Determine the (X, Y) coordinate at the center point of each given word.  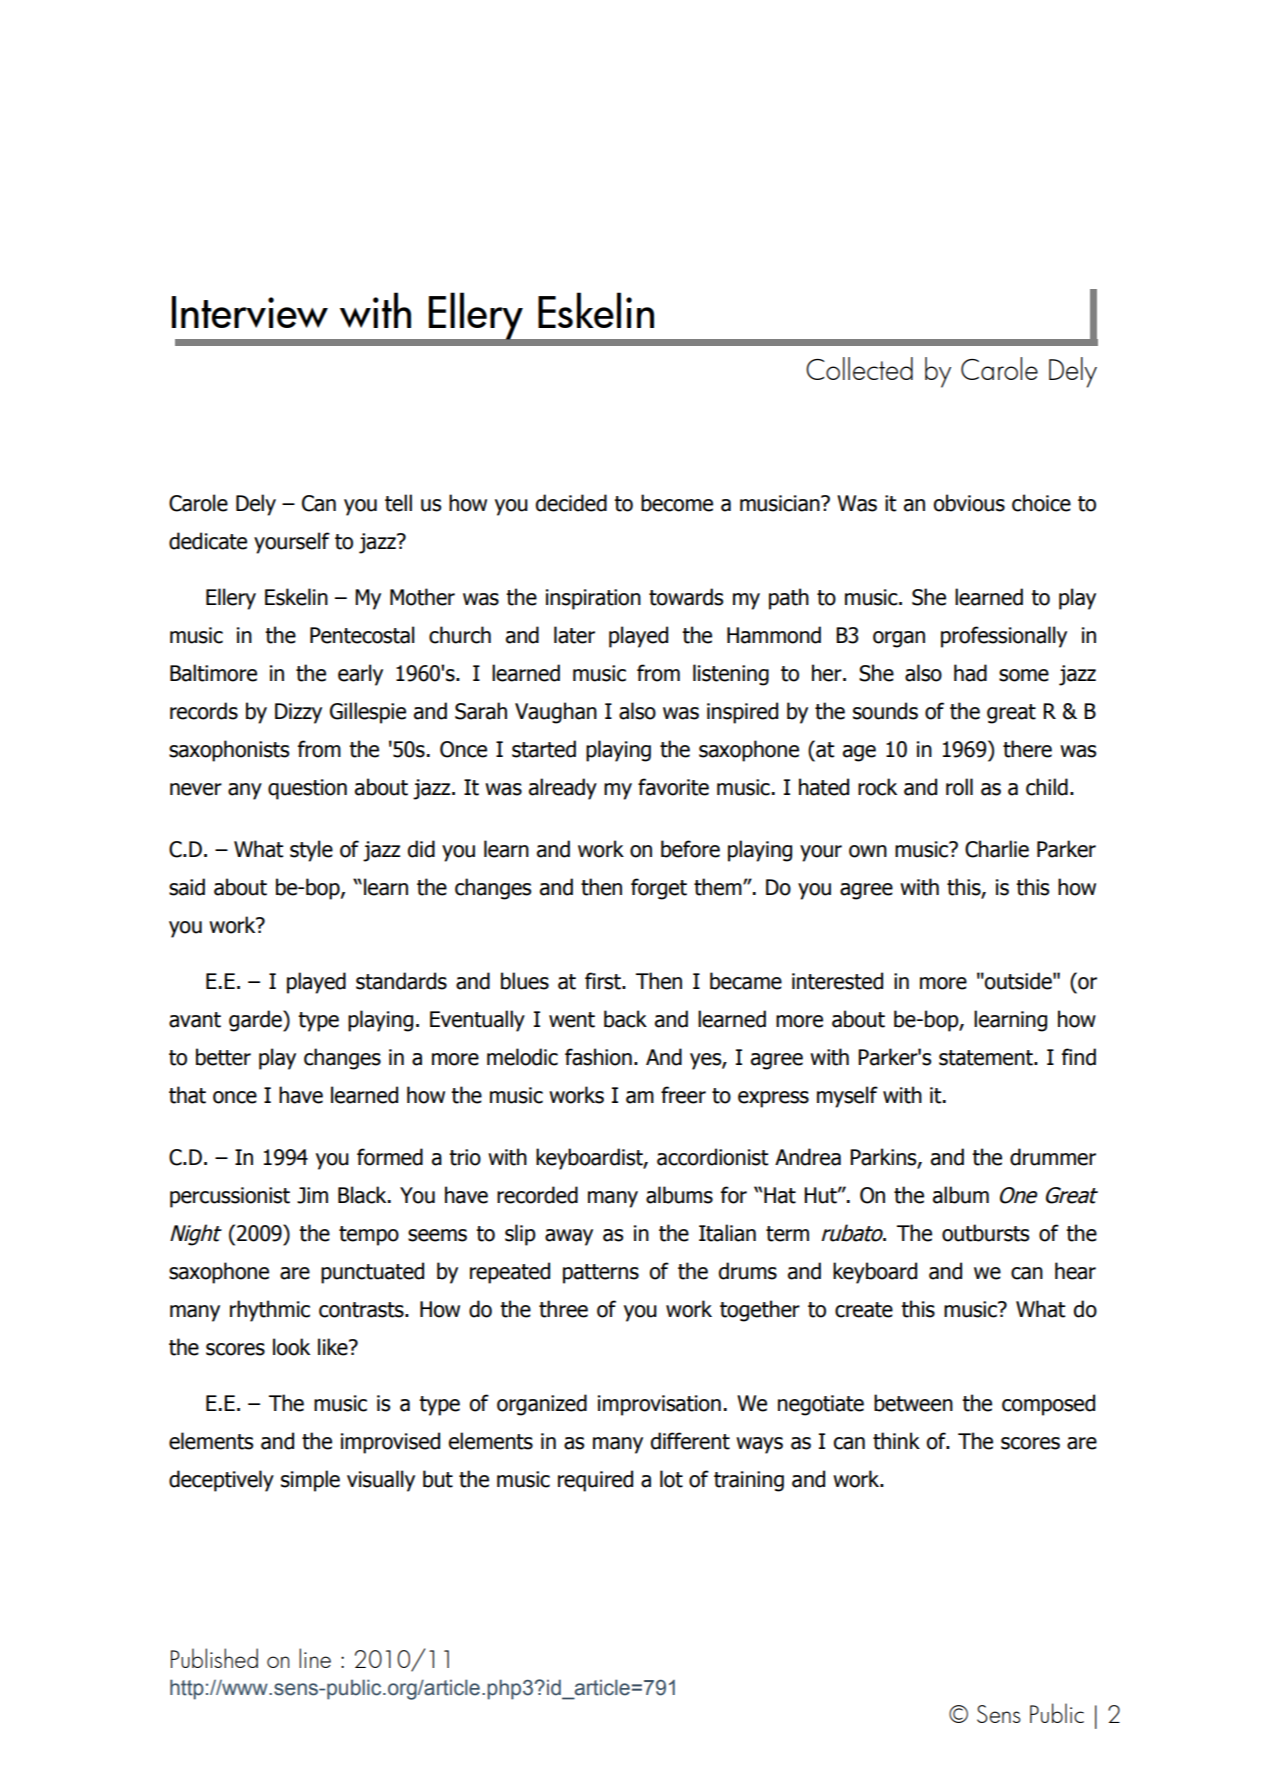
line (315, 1658)
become (677, 503)
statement (987, 1058)
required (595, 1481)
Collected (859, 368)
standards (401, 981)
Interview (249, 312)
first (604, 981)
